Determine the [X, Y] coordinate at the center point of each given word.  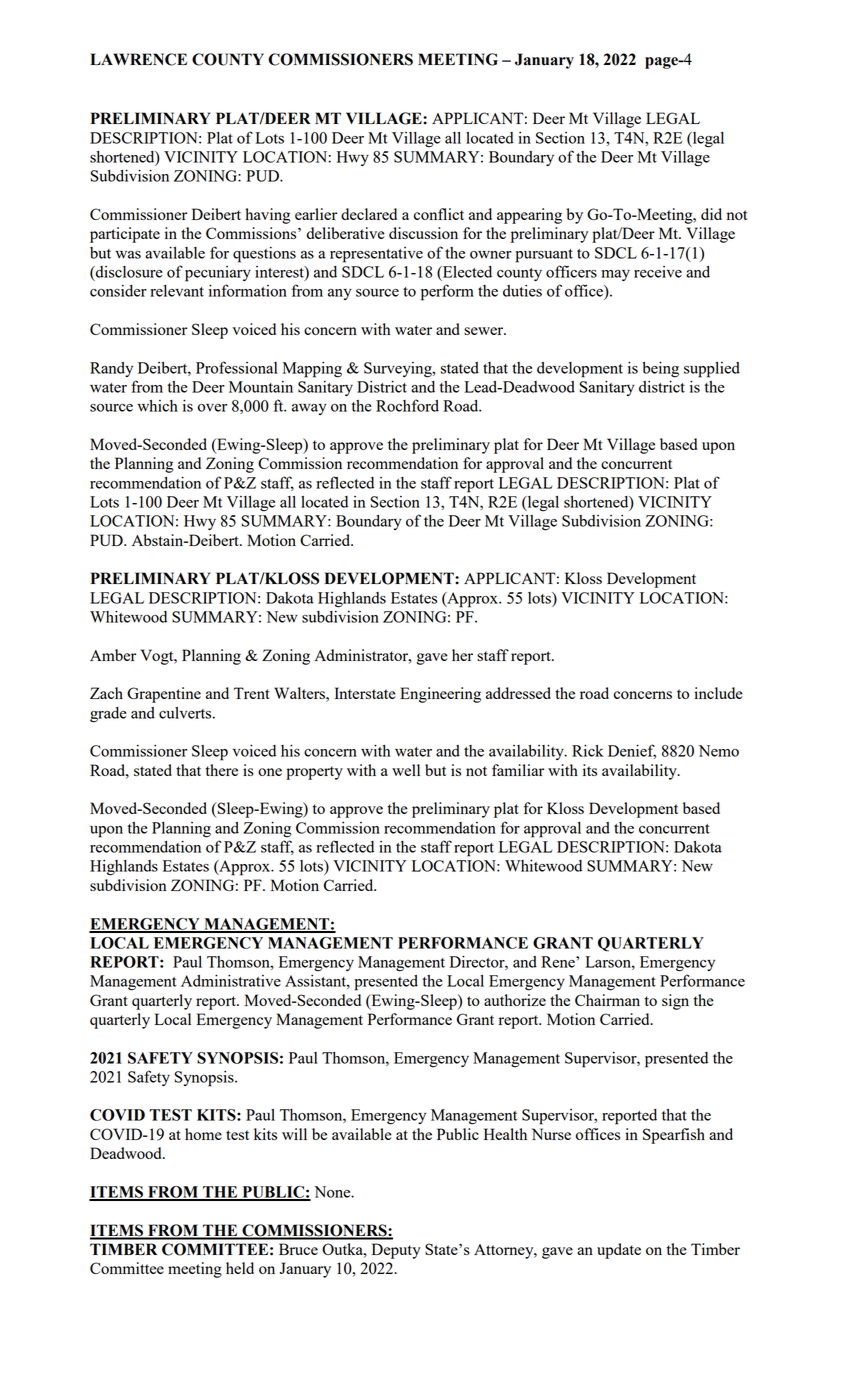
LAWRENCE [138, 59]
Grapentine [164, 695]
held [240, 1268]
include [718, 693]
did [711, 214]
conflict [439, 214]
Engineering [440, 695]
